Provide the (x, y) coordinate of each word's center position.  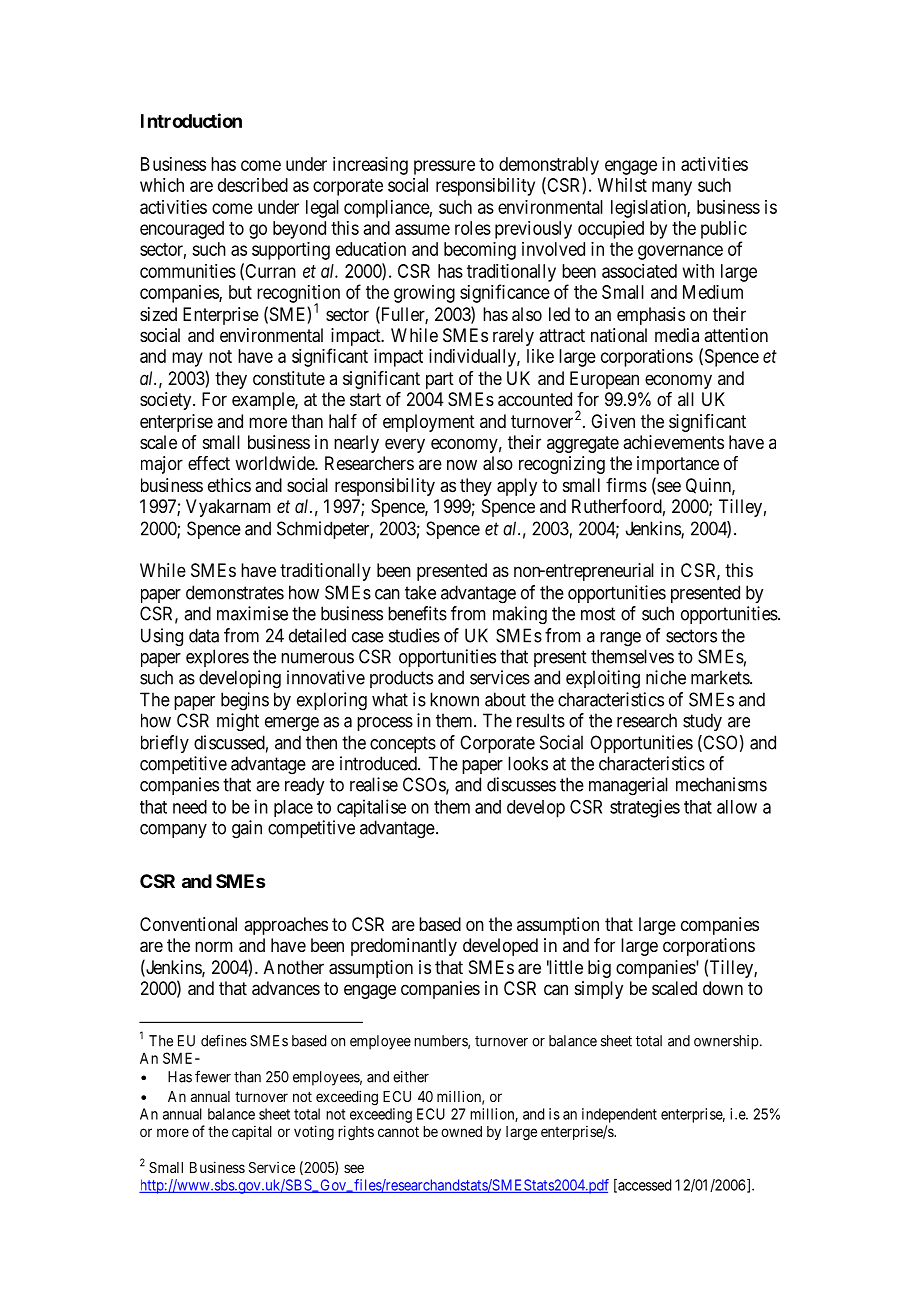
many (672, 188)
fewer (213, 1076)
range (620, 639)
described (253, 185)
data (204, 635)
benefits (417, 613)
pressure (444, 167)
